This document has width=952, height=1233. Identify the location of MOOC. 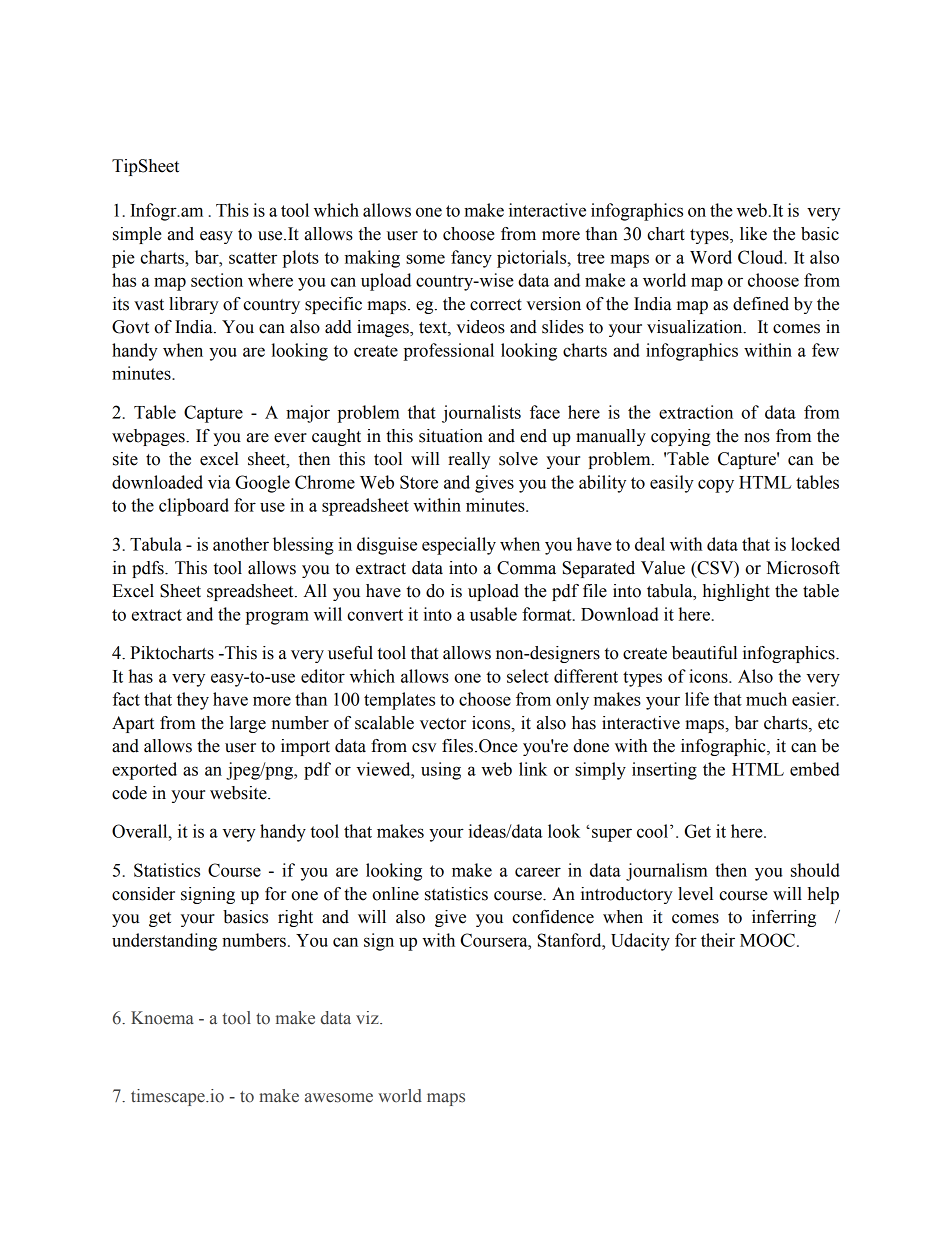
(767, 940).
